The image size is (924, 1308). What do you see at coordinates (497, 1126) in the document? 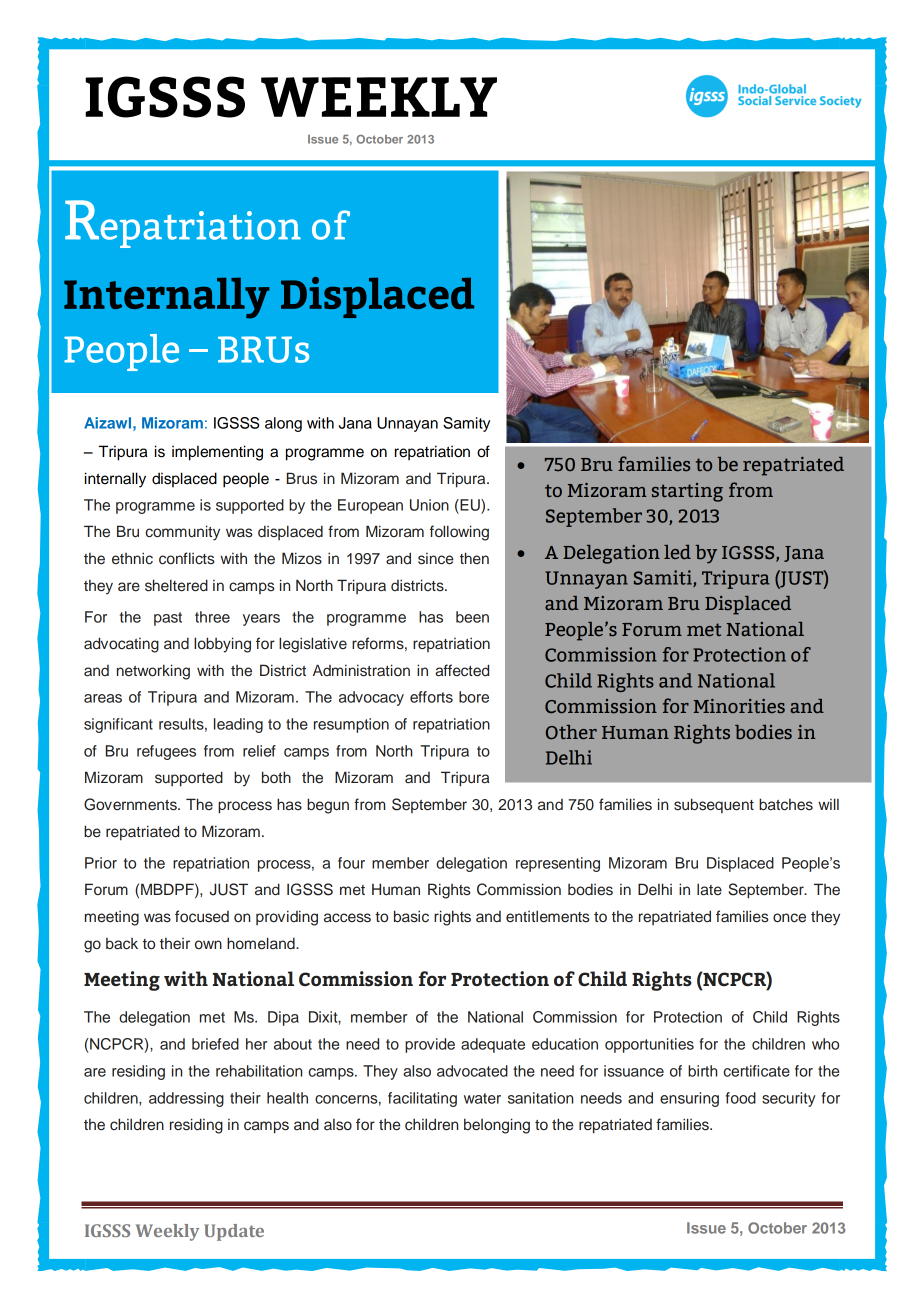
I see `belonging` at bounding box center [497, 1126].
